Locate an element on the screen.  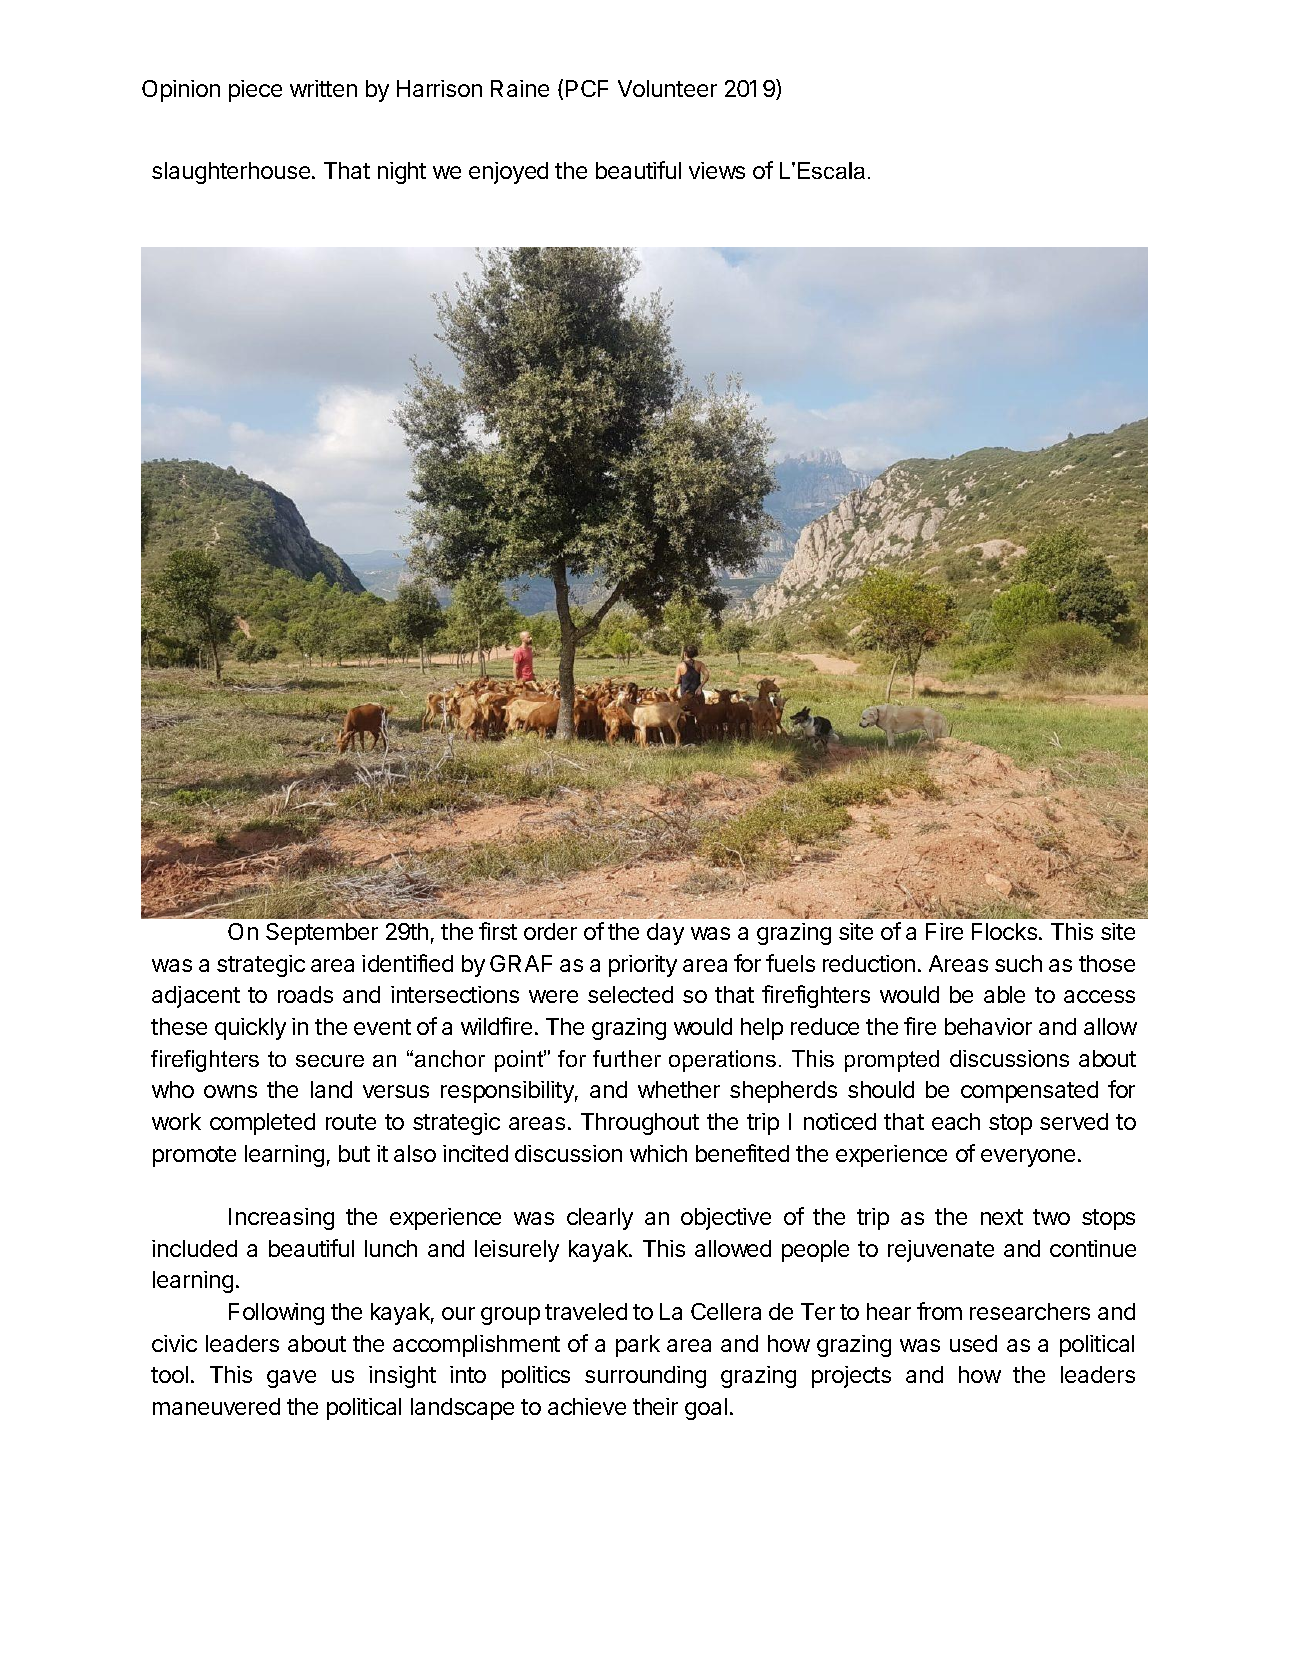
September is located at coordinates (322, 934).
